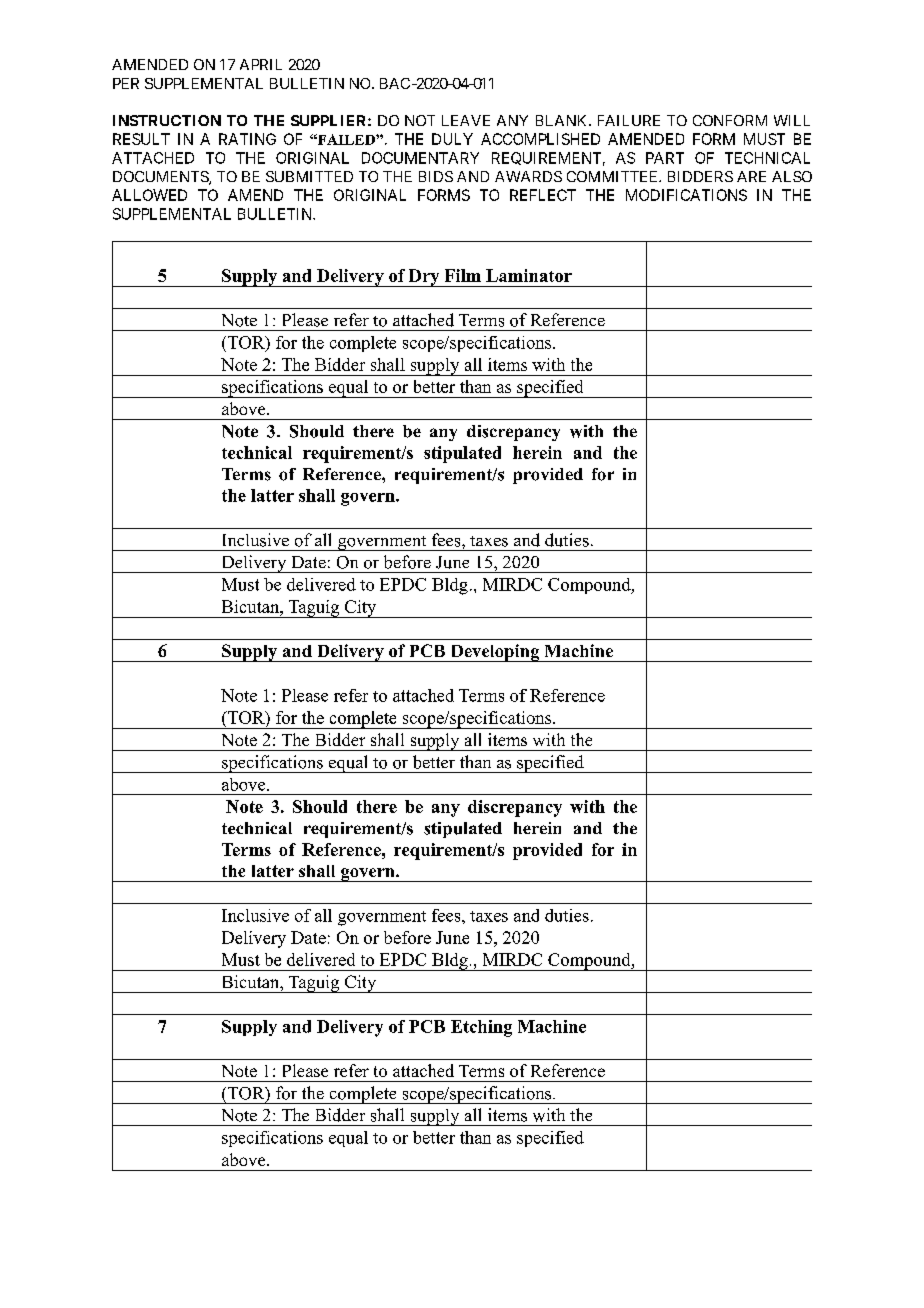 This document has height=1308, width=924. What do you see at coordinates (792, 120) in the document?
I see `WILL` at bounding box center [792, 120].
